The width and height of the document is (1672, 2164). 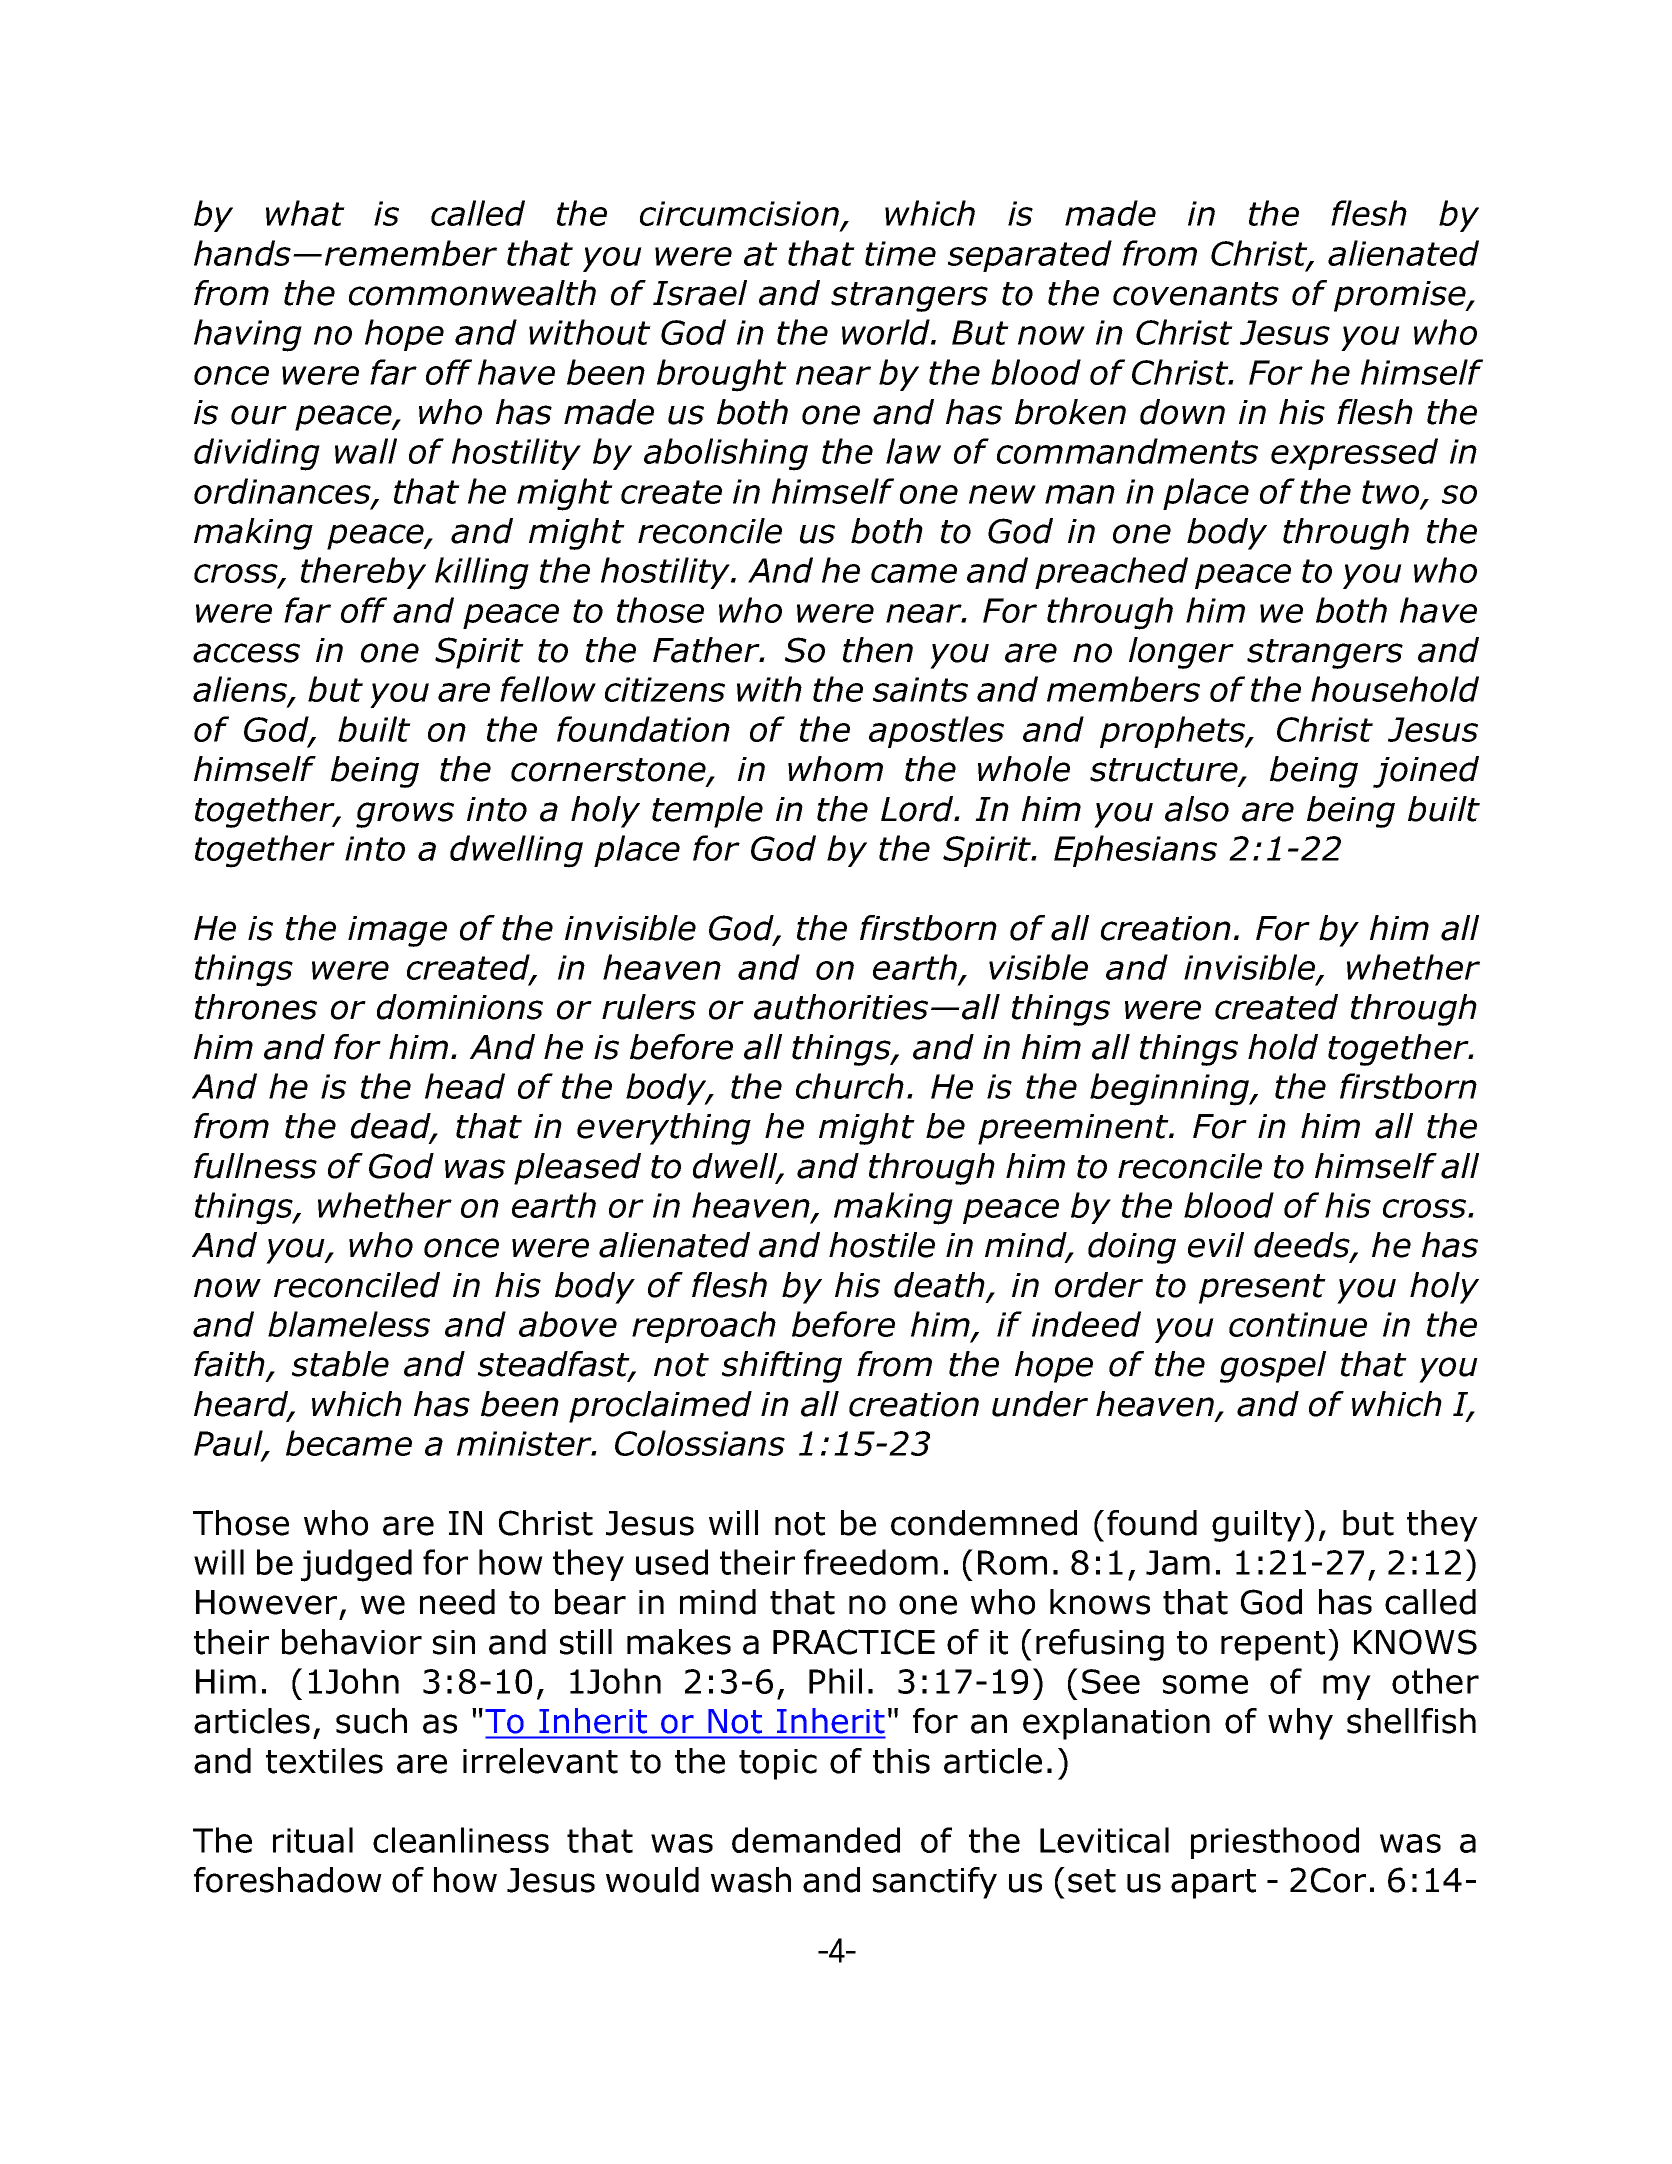 I want to click on longer, so click(x=1181, y=653).
